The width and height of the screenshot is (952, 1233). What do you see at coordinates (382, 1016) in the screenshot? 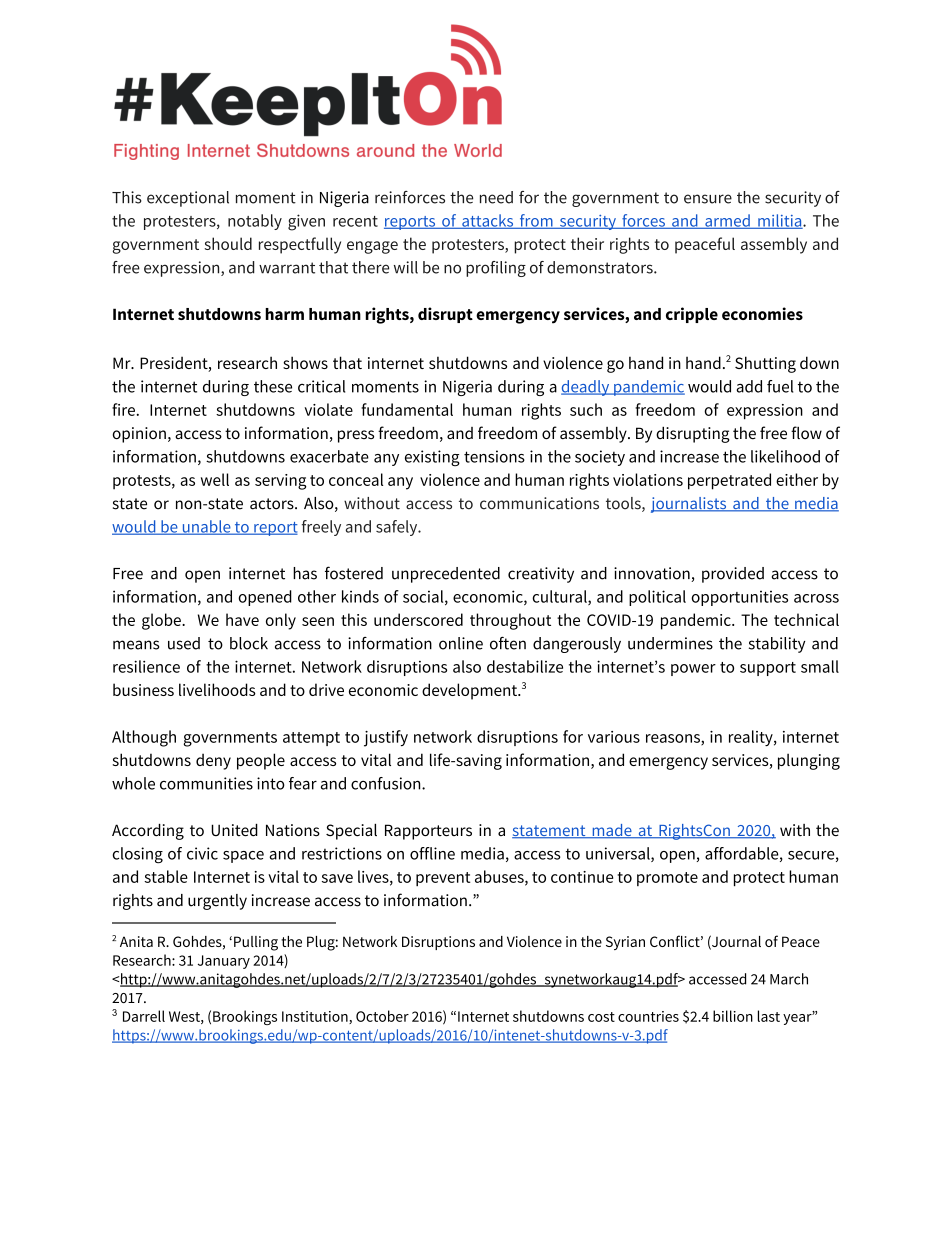
I see `October` at bounding box center [382, 1016].
